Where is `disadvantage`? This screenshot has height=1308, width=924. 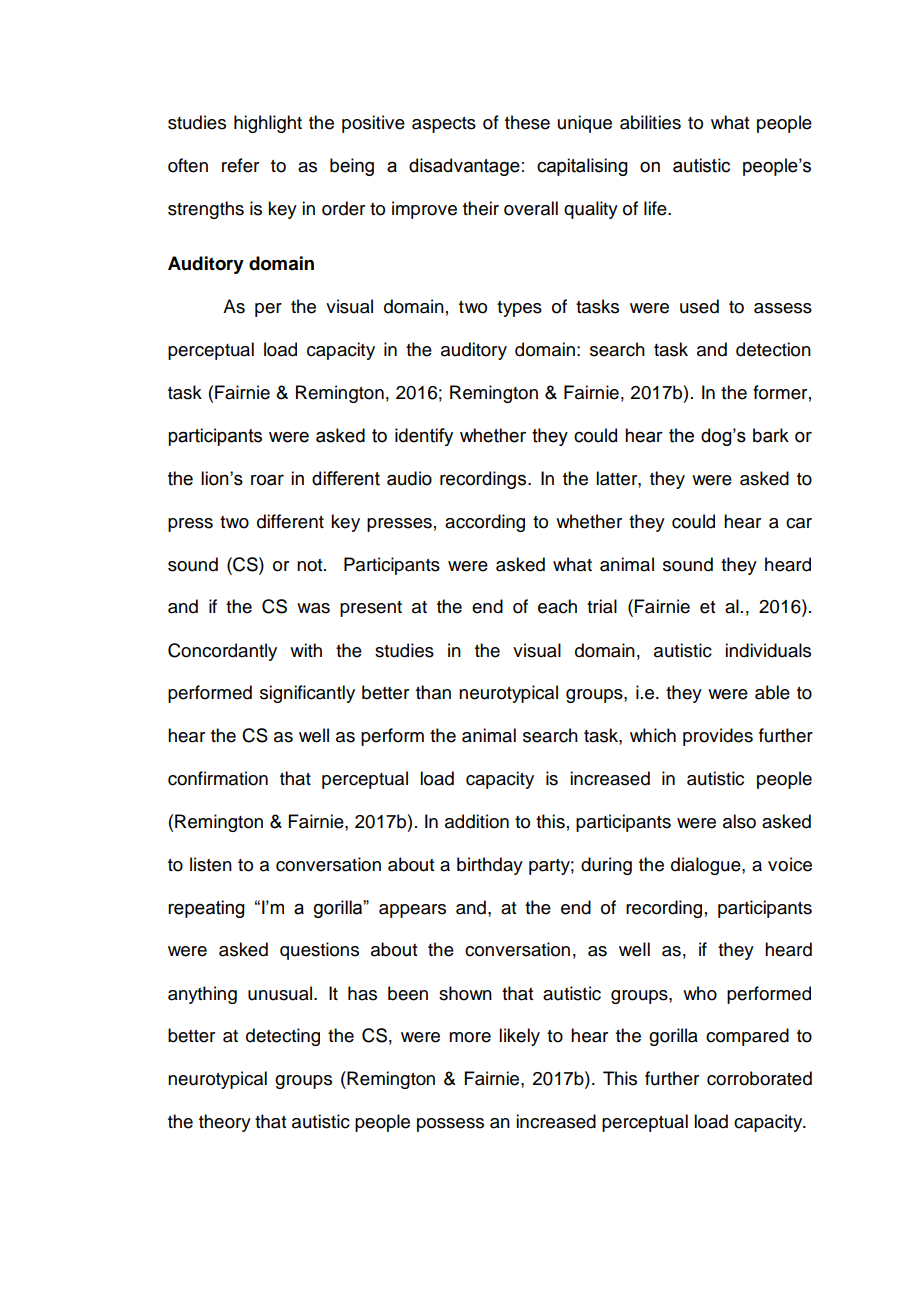
disadvantage is located at coordinates (464, 167).
